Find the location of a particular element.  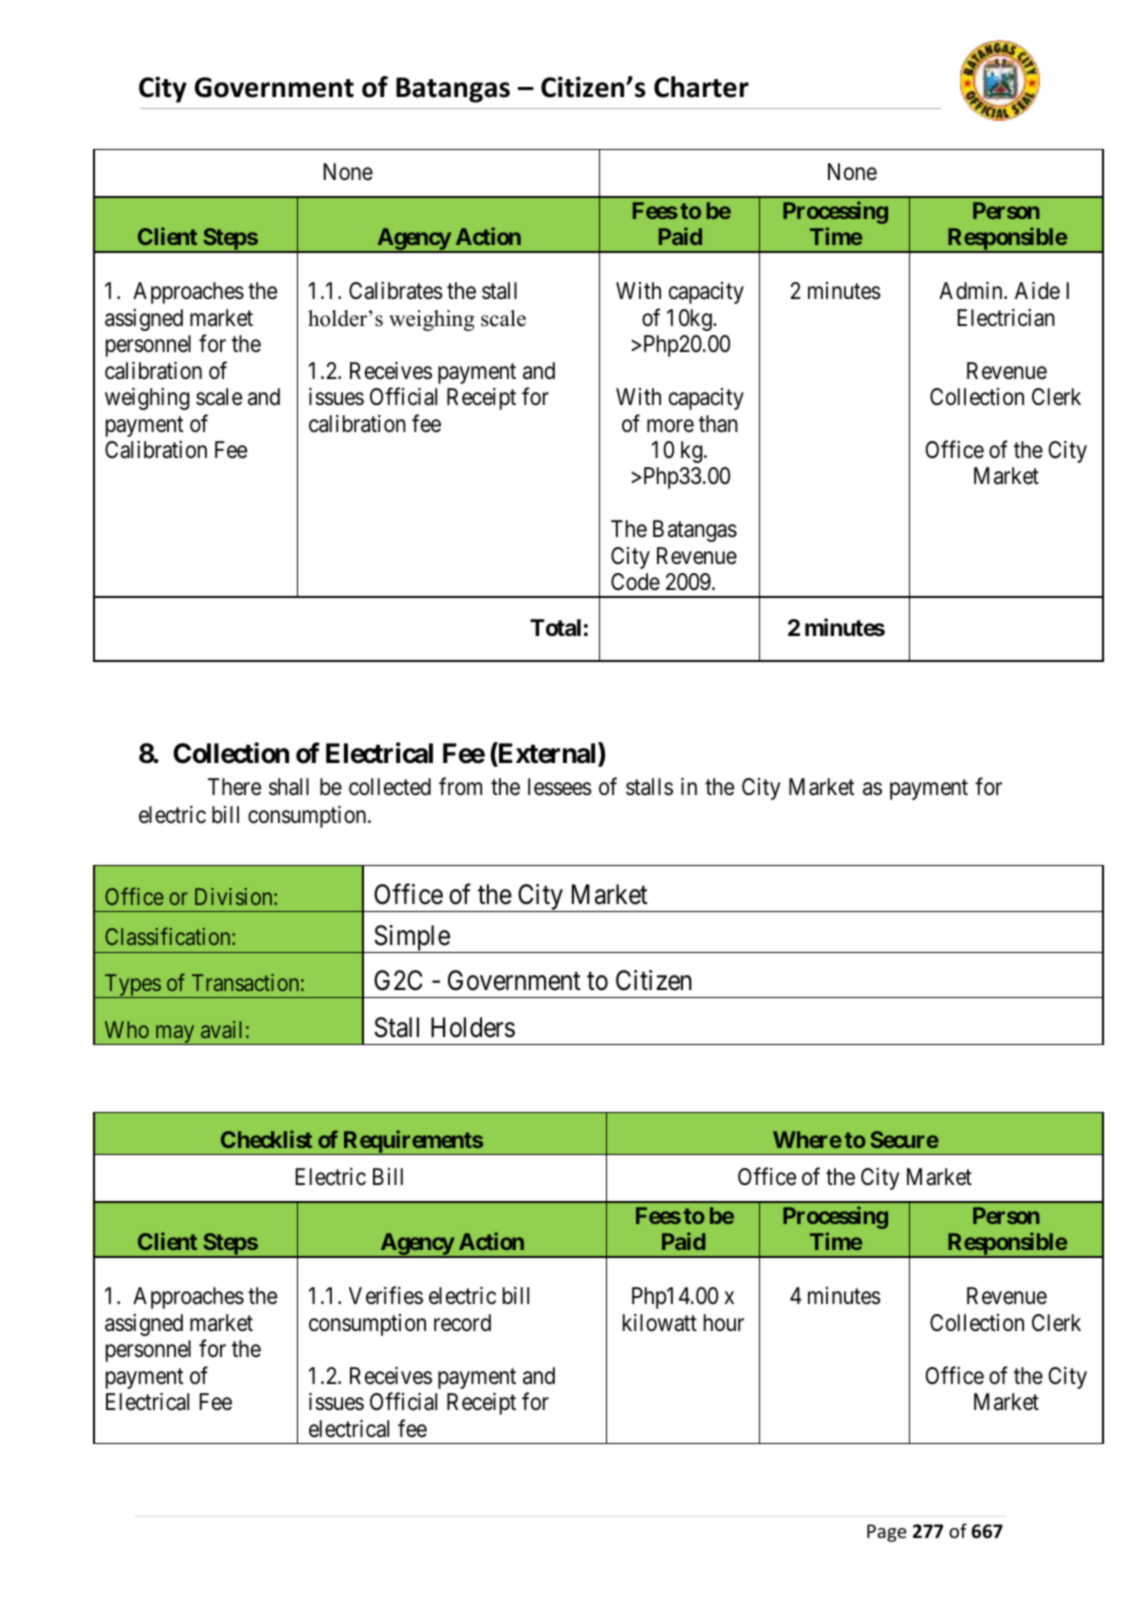

Simple is located at coordinates (411, 939).
